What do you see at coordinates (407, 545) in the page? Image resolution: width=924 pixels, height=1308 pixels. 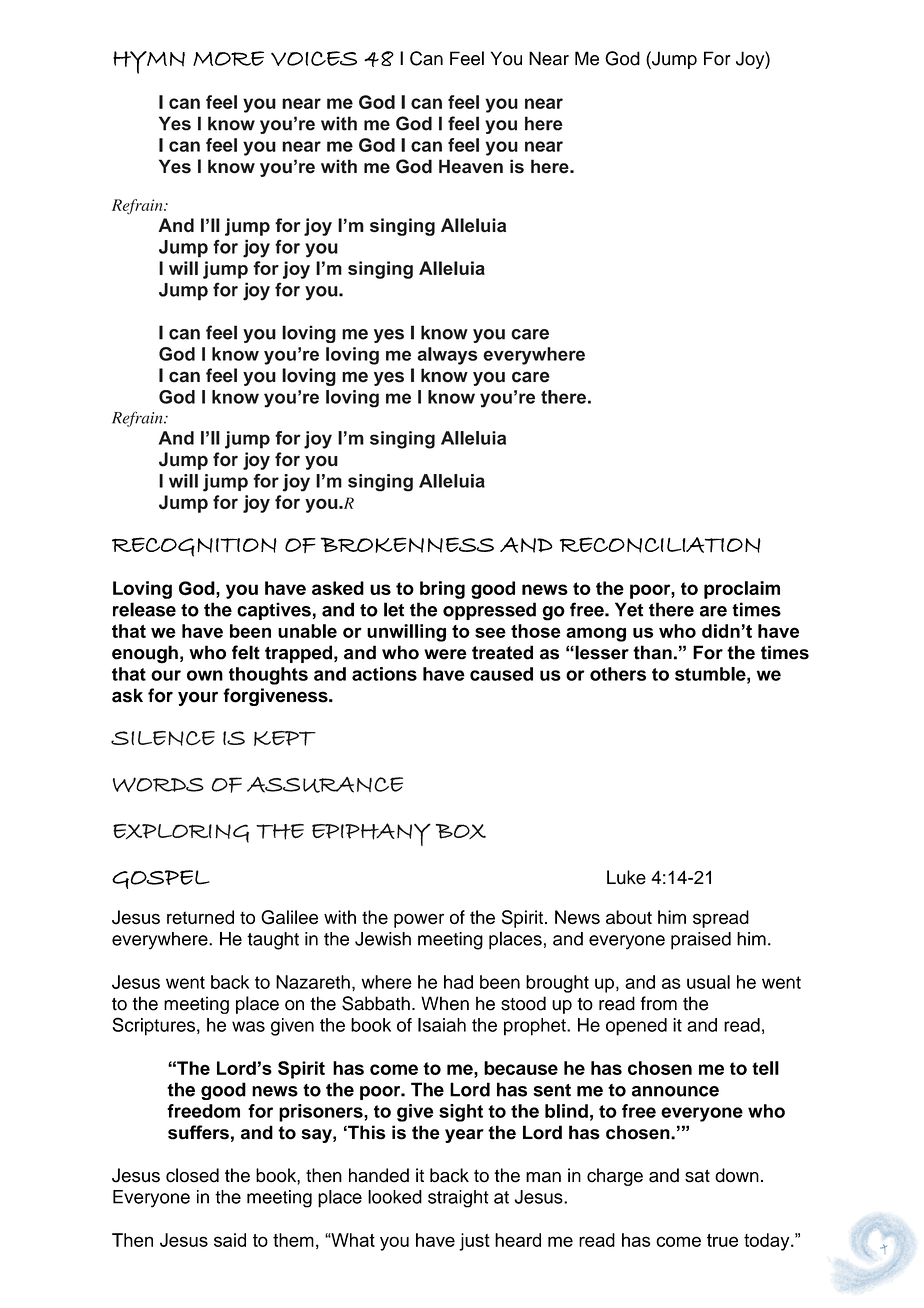 I see `BROKENNESS` at bounding box center [407, 545].
